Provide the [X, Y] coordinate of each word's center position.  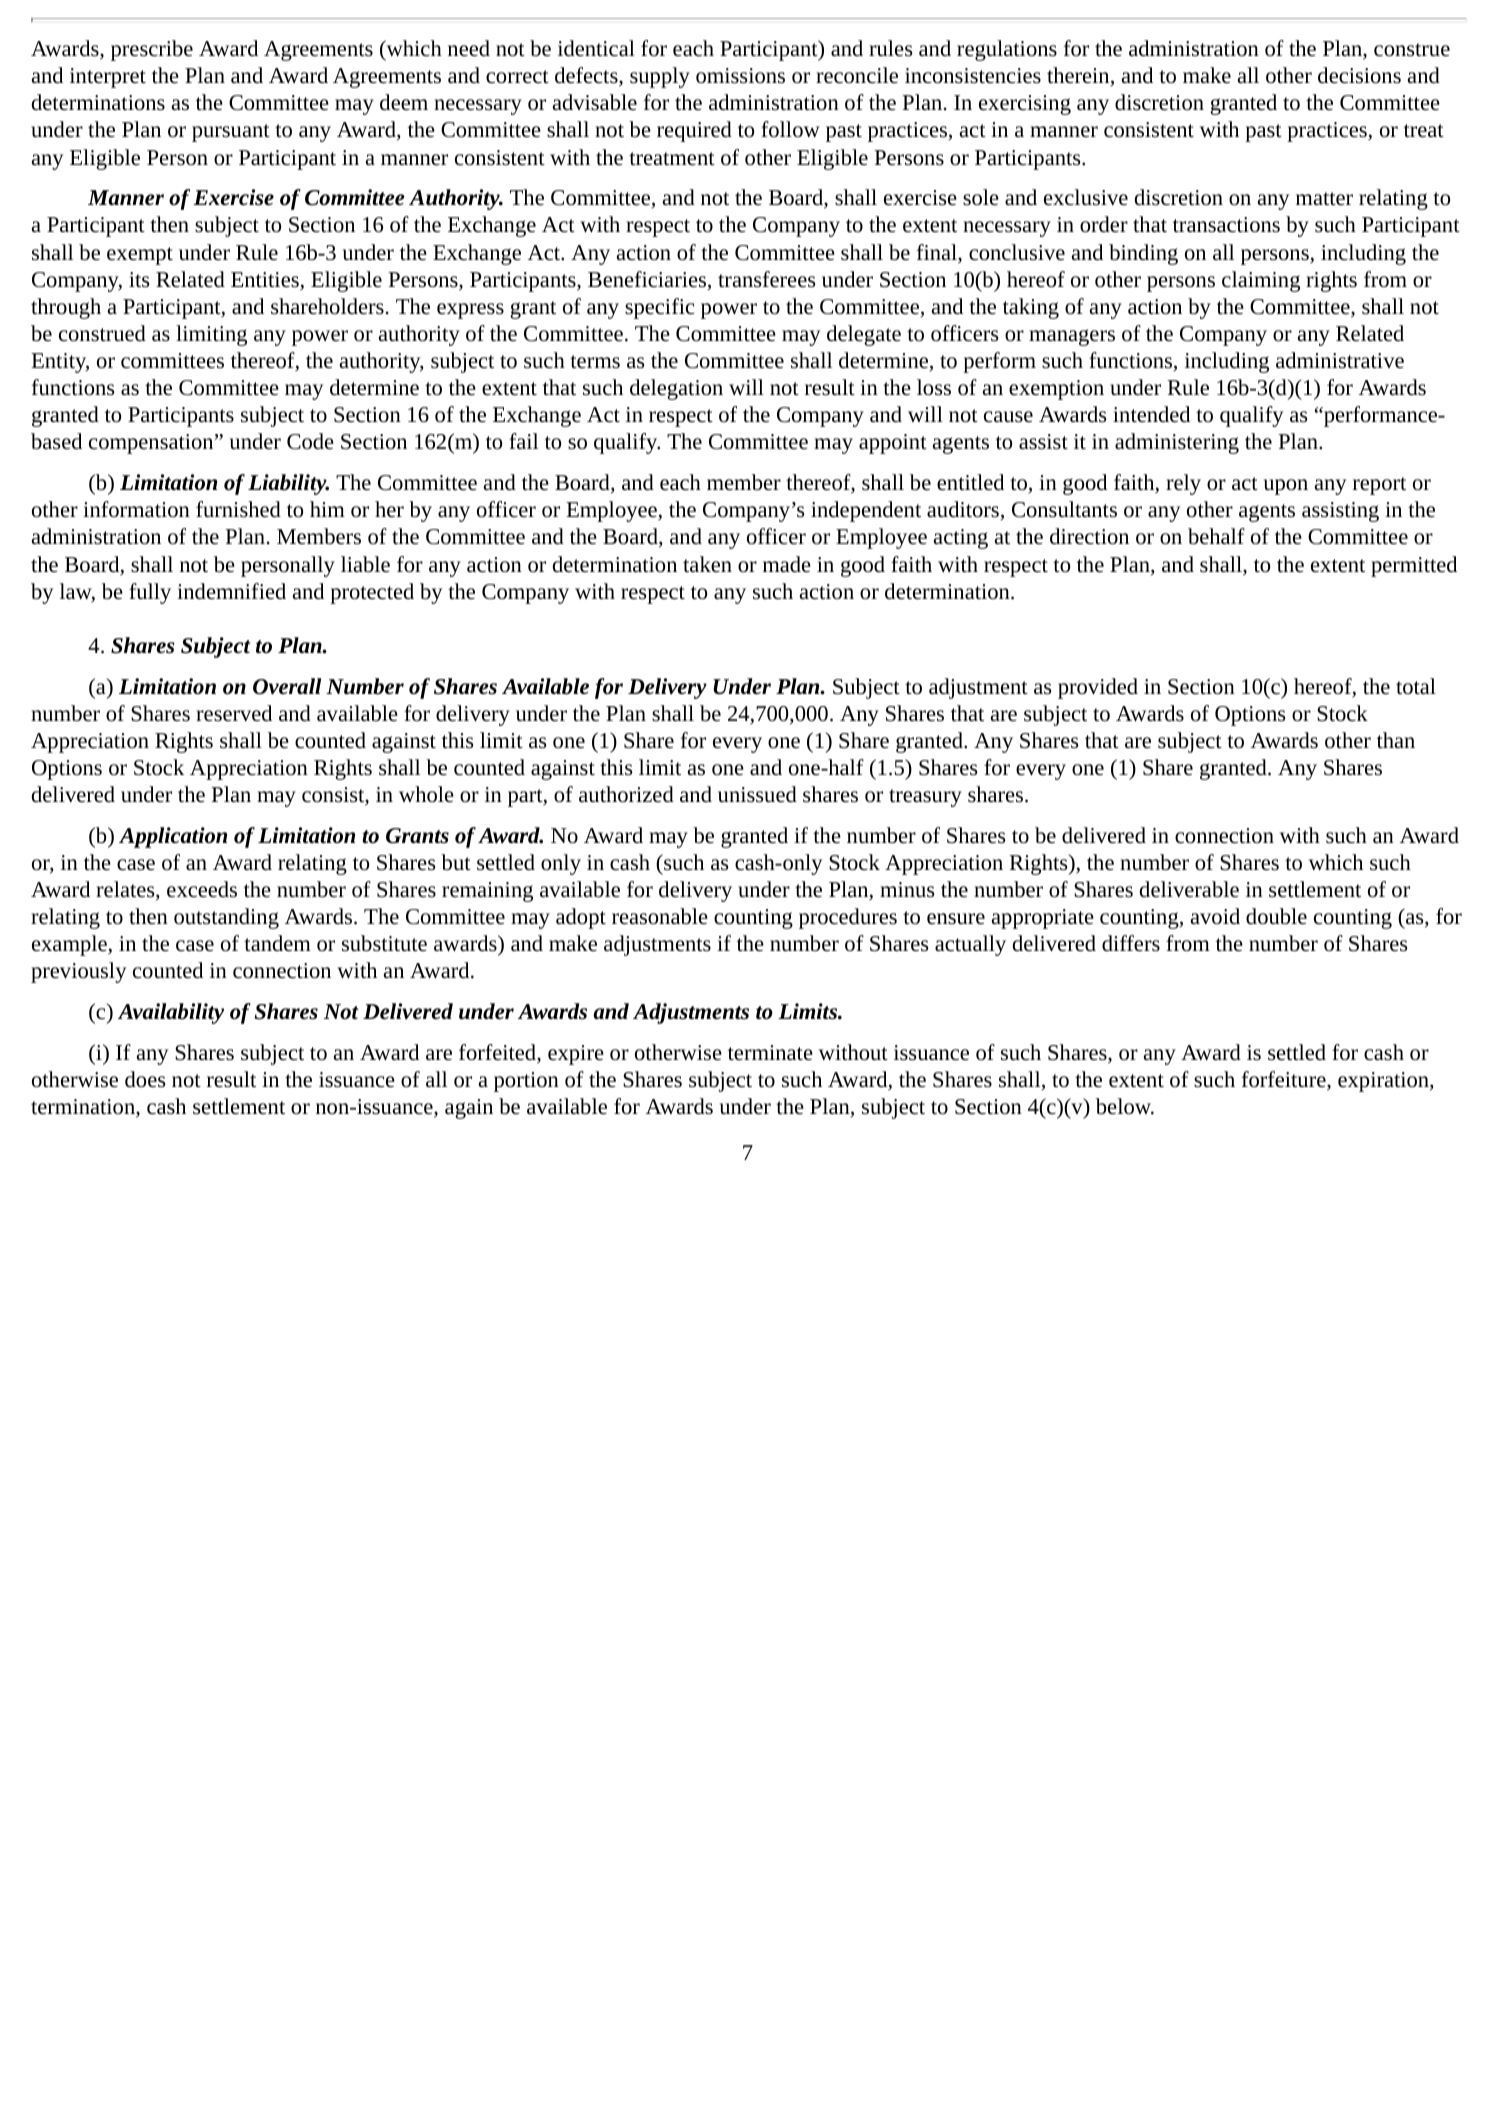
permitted [1414, 566]
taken [707, 564]
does [145, 1079]
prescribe [152, 50]
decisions [1359, 75]
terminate [770, 1053]
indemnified [231, 591]
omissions [740, 76]
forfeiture [1285, 1080]
